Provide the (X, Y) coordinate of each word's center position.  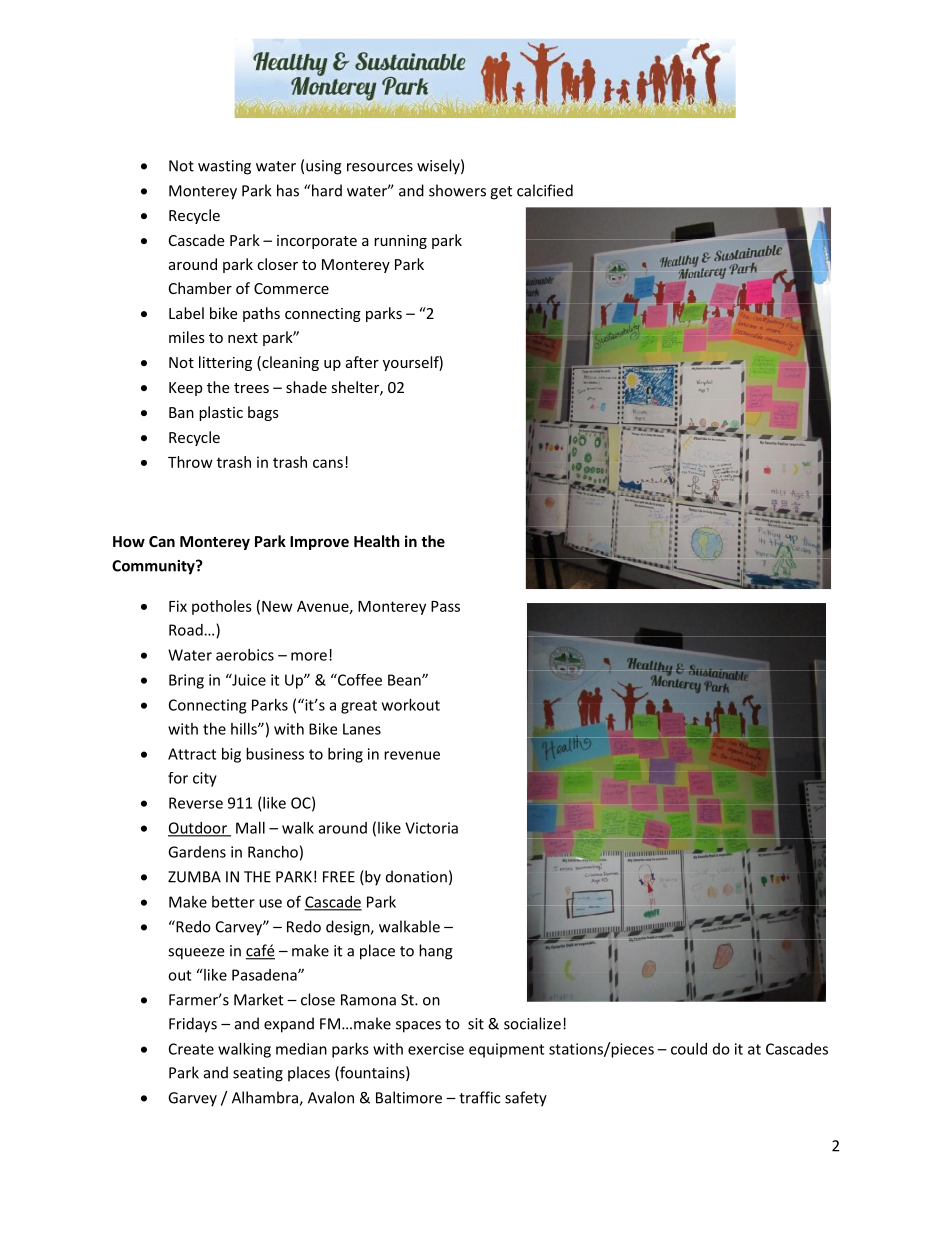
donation (416, 876)
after (362, 362)
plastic (221, 413)
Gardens (197, 852)
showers (457, 190)
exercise (436, 1049)
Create (191, 1049)
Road (187, 630)
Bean (405, 680)
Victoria (431, 828)
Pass (445, 606)
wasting (224, 167)
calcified (545, 190)
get (501, 193)
